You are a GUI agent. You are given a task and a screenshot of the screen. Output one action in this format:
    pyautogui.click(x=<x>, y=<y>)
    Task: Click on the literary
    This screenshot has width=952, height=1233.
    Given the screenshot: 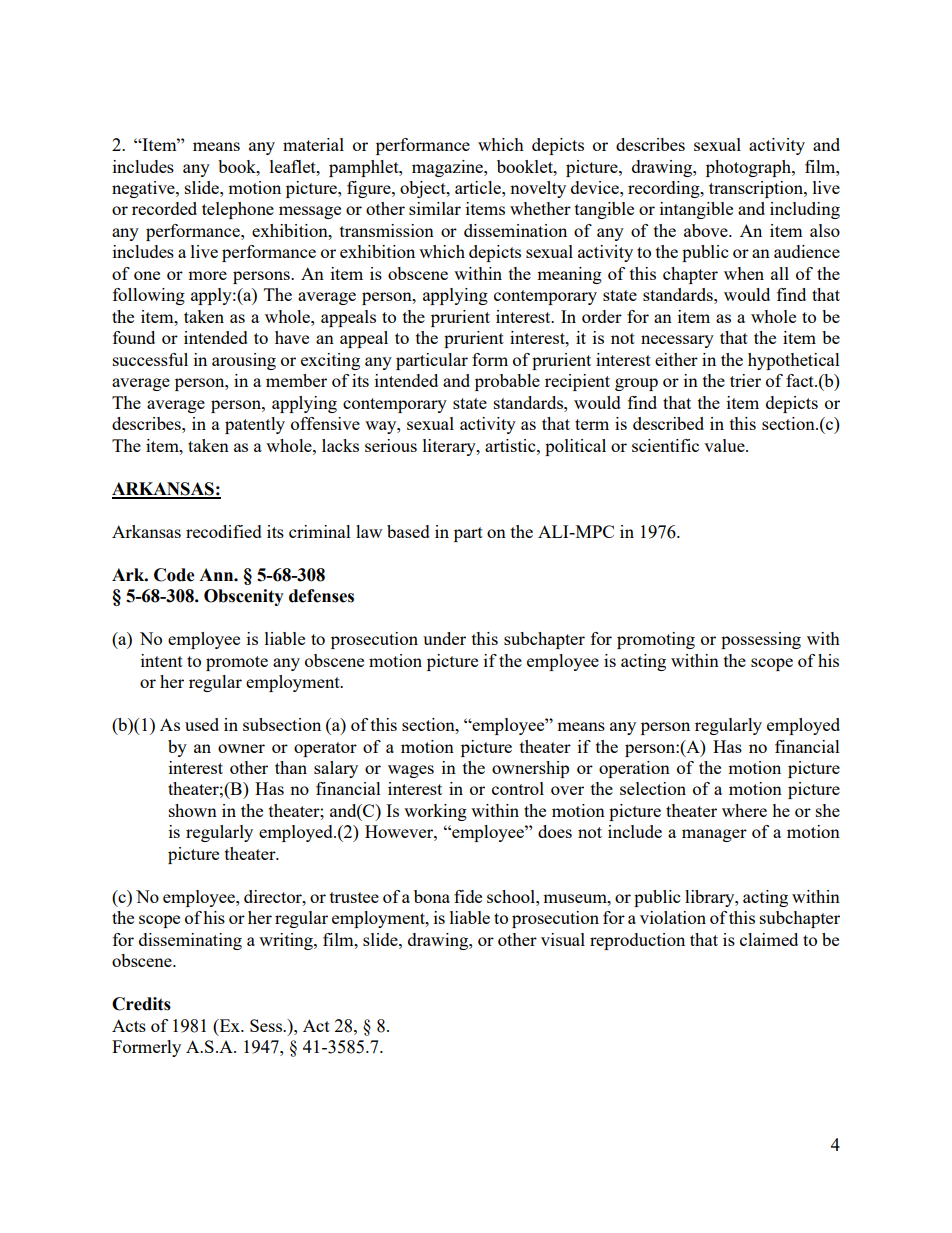 What is the action you would take?
    pyautogui.click(x=450, y=447)
